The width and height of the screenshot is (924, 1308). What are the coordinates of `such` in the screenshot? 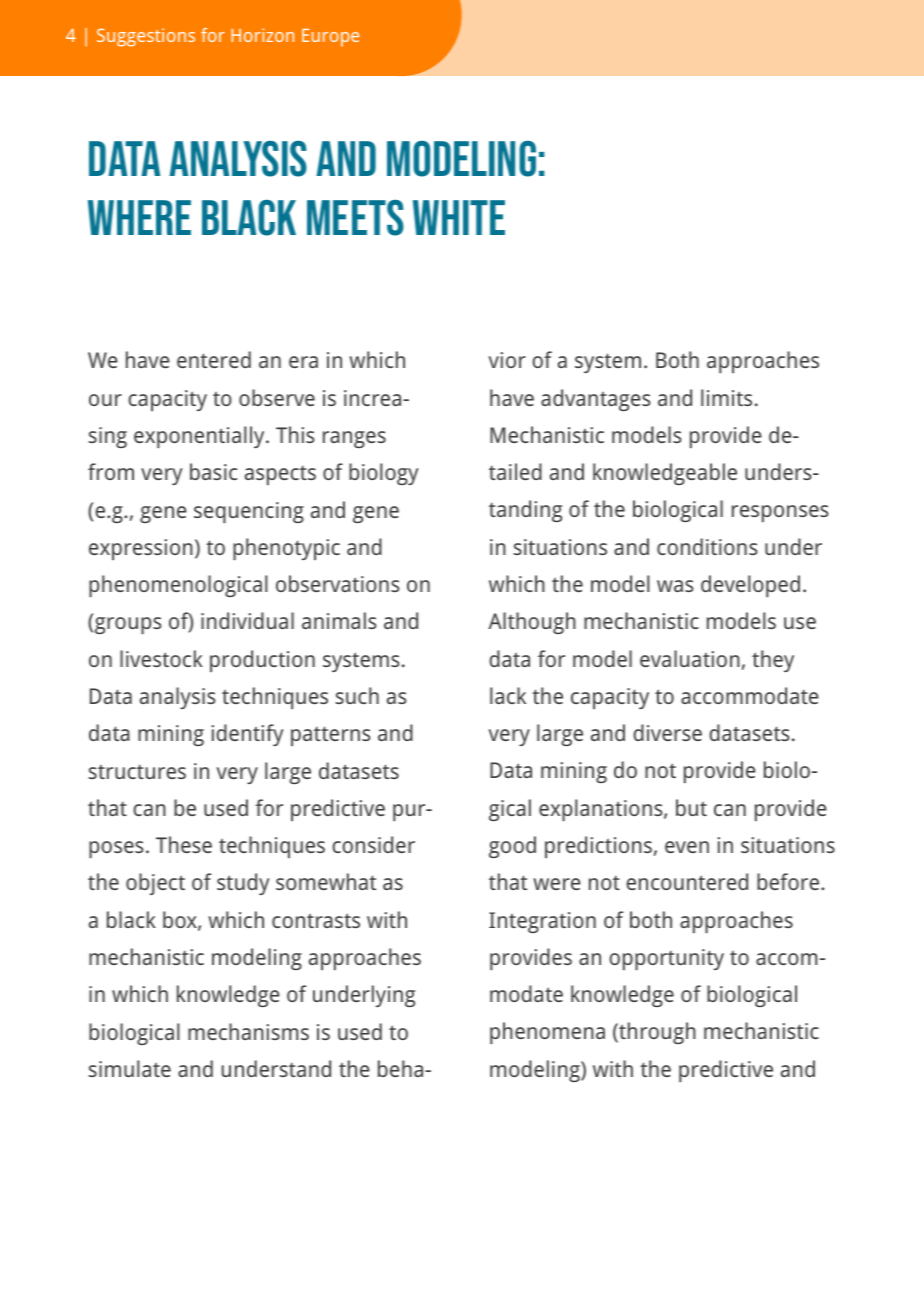 It's located at (357, 695).
